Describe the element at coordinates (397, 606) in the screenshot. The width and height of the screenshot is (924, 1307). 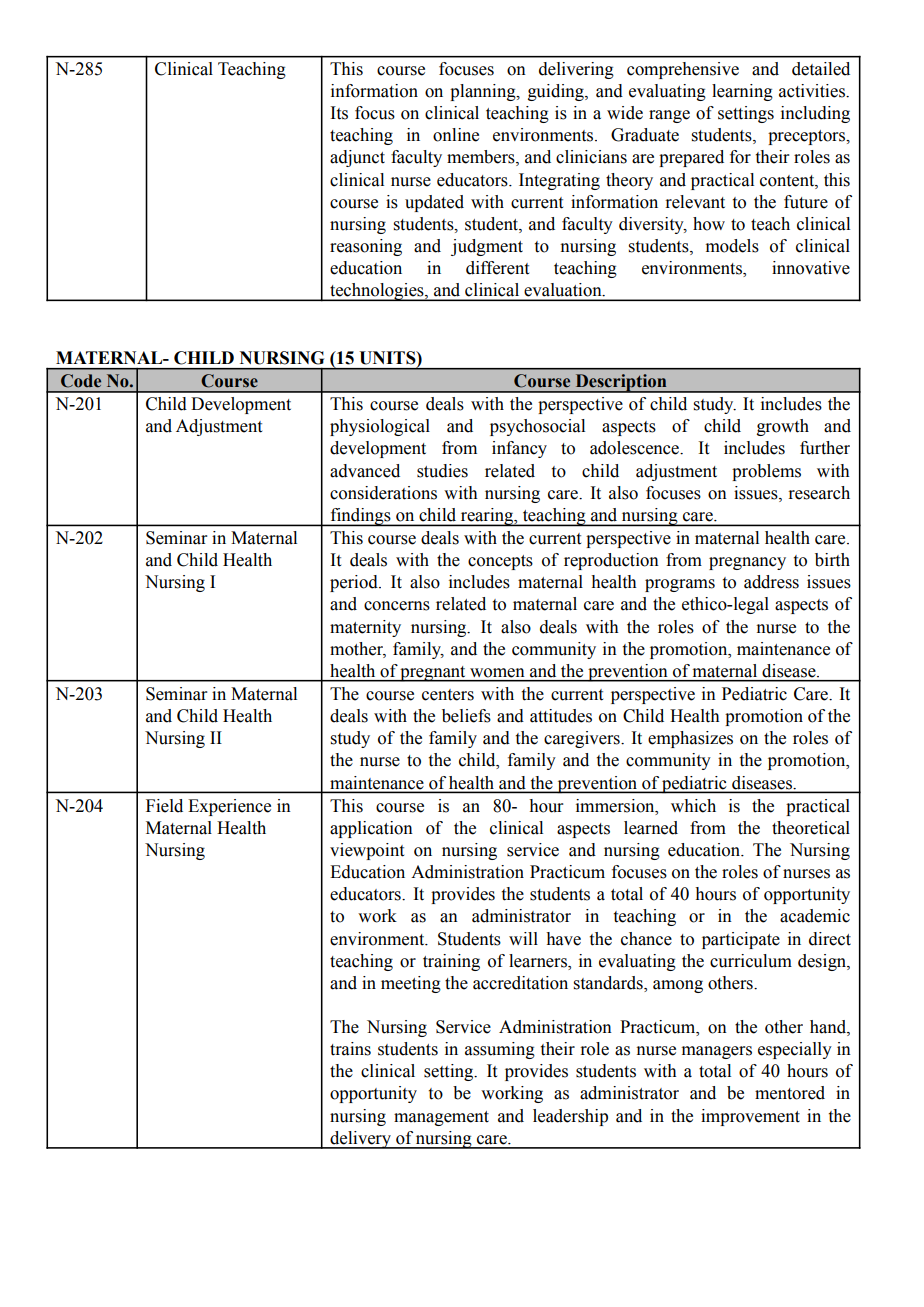
I see `concerns` at that location.
